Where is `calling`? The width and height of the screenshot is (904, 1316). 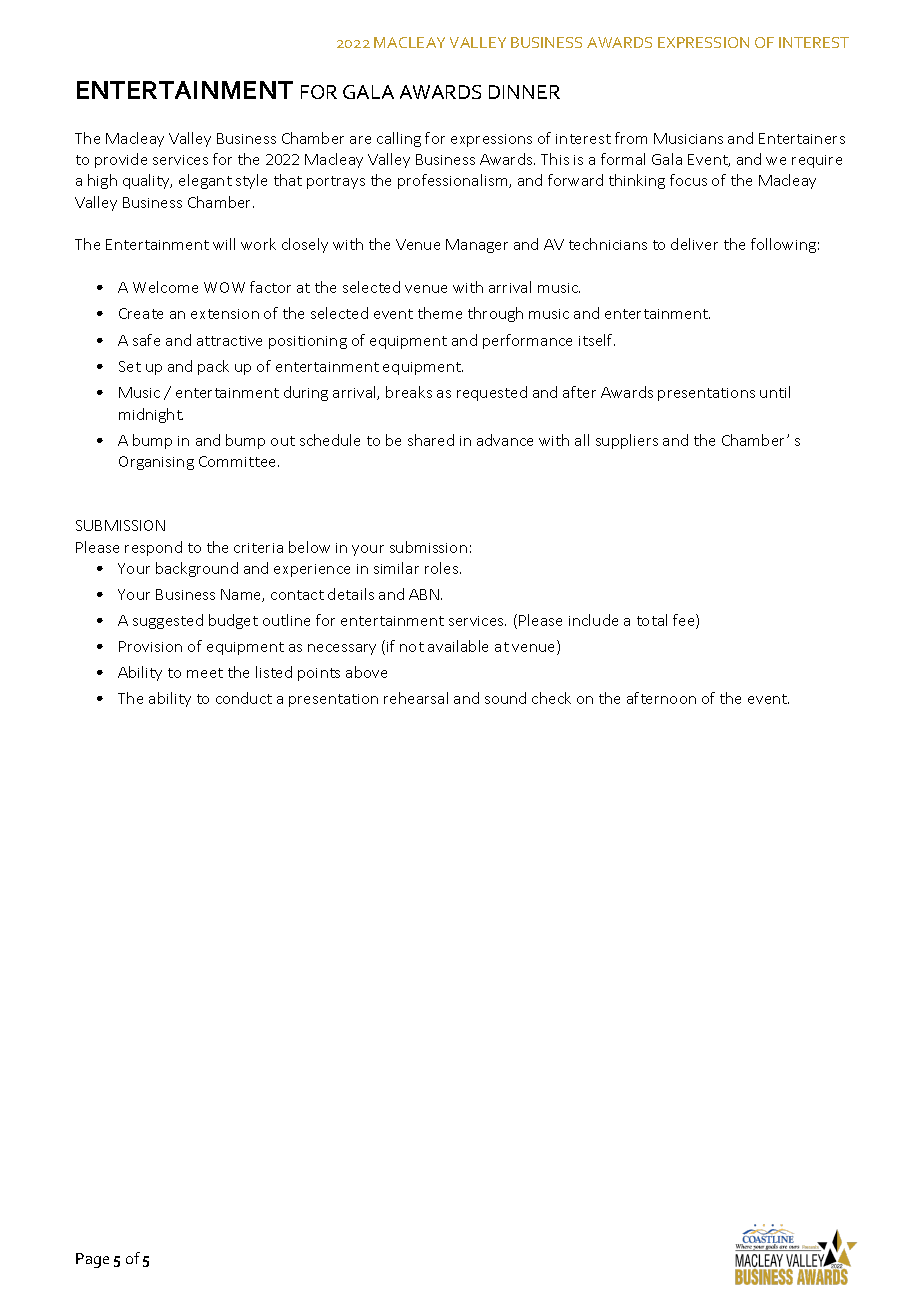
calling is located at coordinates (399, 139).
